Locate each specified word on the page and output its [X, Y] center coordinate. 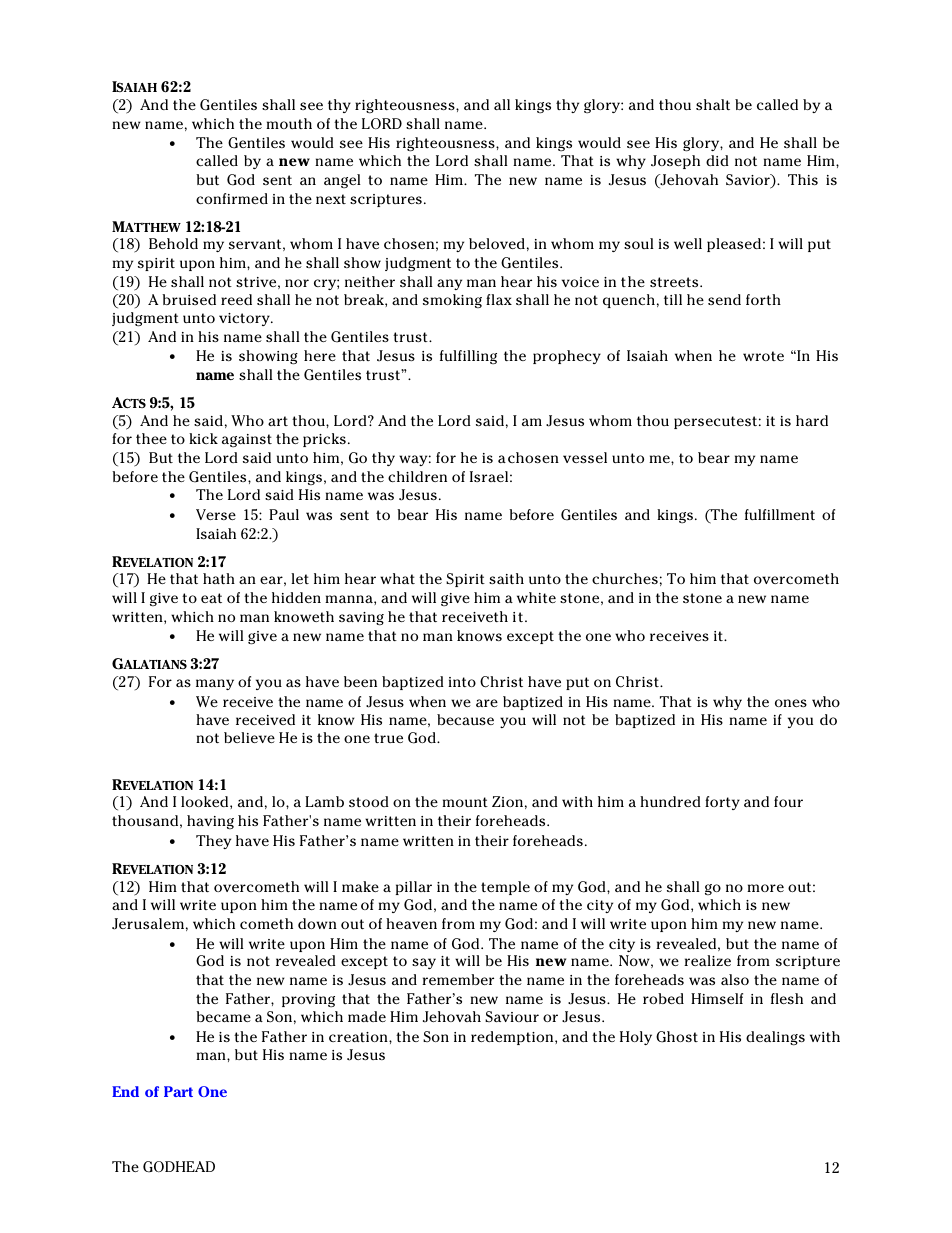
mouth [289, 123]
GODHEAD [179, 1167]
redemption [513, 1038]
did [717, 160]
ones [791, 703]
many [215, 684]
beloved [497, 243]
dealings [775, 1038]
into [462, 682]
